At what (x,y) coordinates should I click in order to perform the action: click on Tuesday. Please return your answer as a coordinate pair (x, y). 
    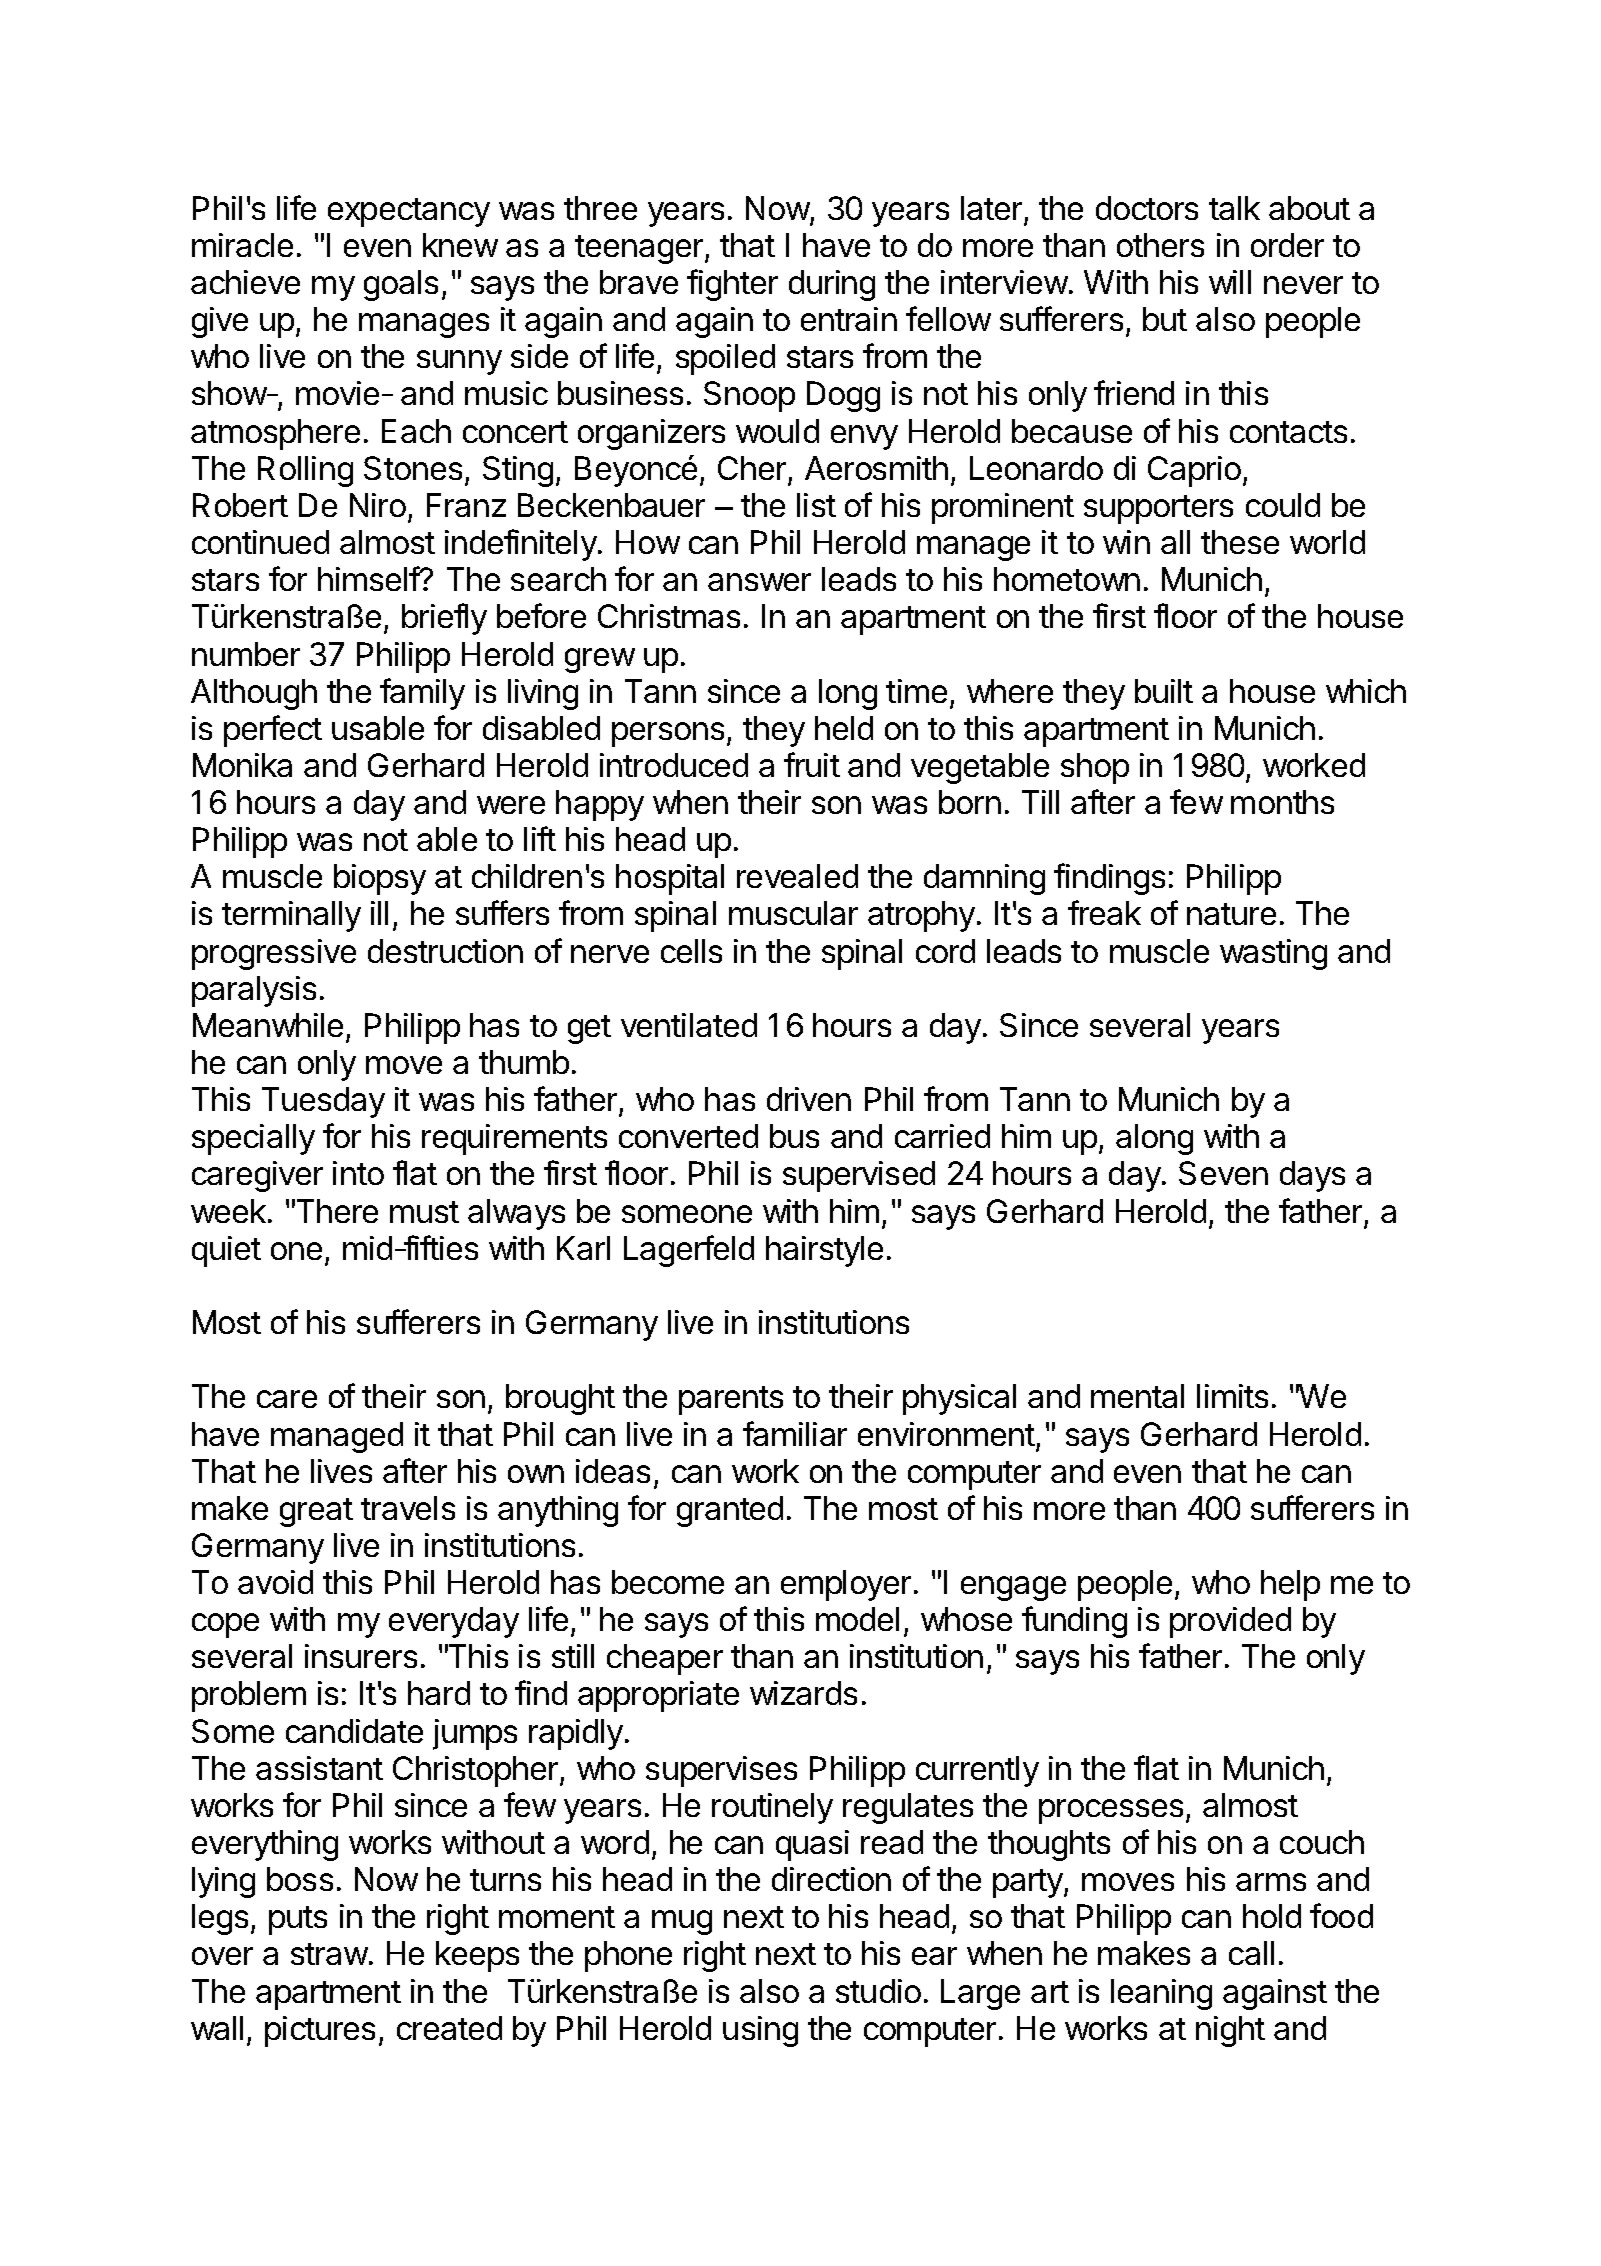
    Looking at the image, I should click on (323, 1102).
